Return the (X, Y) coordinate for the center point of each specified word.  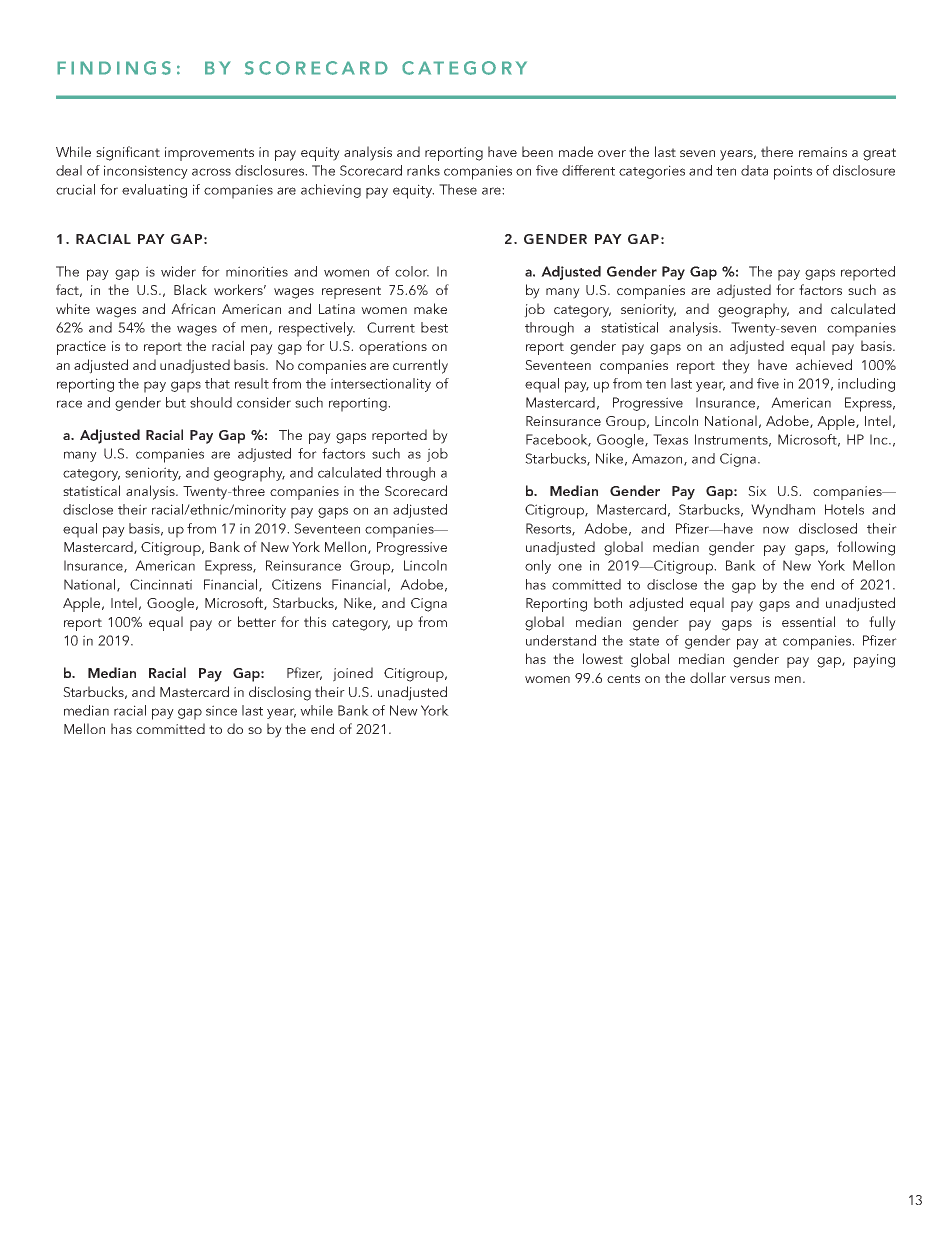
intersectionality (381, 385)
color (412, 271)
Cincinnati (161, 584)
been (537, 151)
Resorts (549, 529)
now (776, 530)
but (176, 402)
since (221, 710)
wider (178, 271)
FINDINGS (114, 68)
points (793, 172)
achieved (824, 364)
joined (353, 674)
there (777, 151)
